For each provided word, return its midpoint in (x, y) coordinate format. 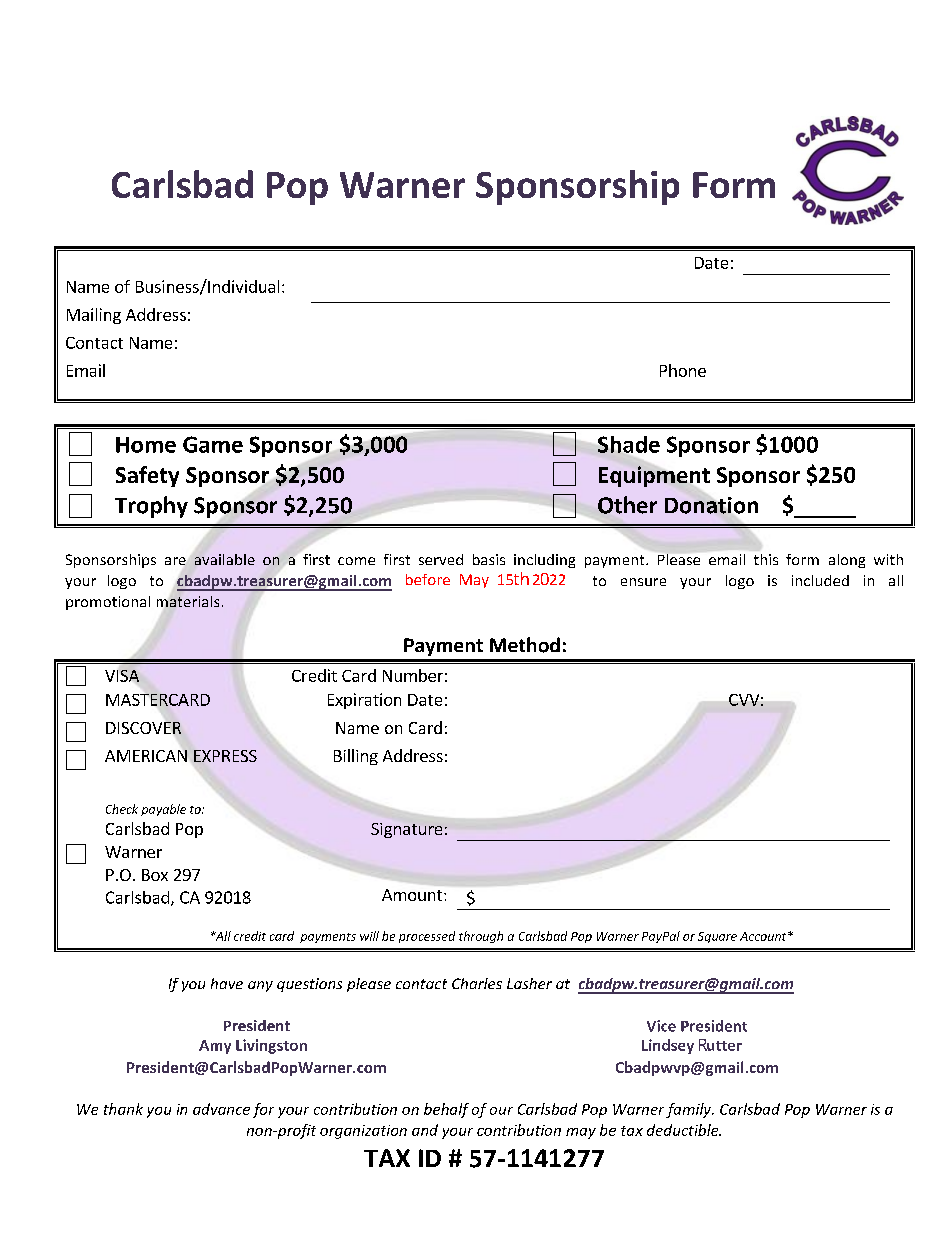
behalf (446, 1110)
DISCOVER (144, 729)
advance (221, 1109)
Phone (683, 370)
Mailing (94, 316)
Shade (629, 445)
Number (413, 675)
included (820, 580)
